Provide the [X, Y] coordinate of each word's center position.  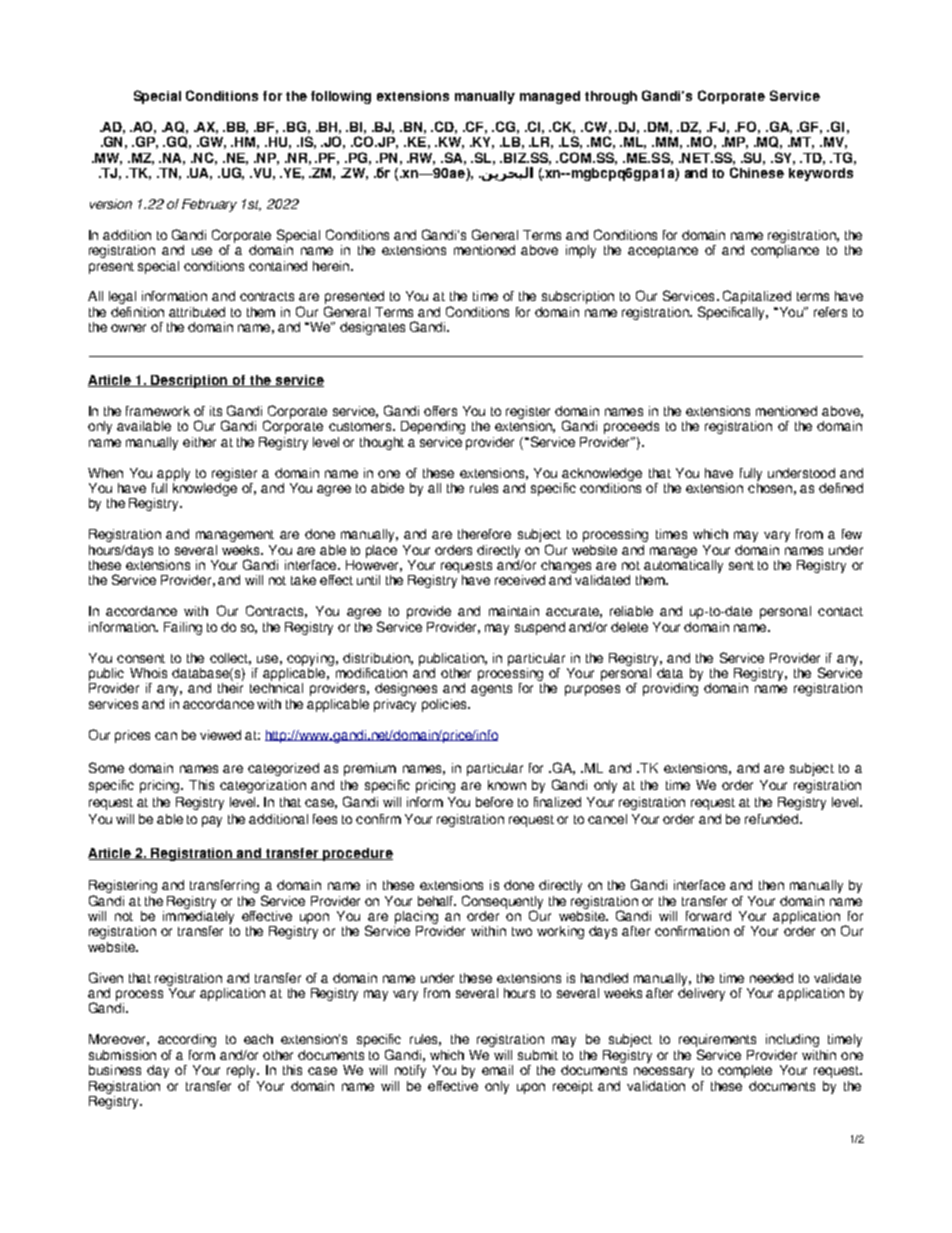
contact [840, 611]
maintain [514, 611]
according [187, 1040]
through [611, 97]
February [209, 205]
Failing [183, 628]
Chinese [757, 172]
